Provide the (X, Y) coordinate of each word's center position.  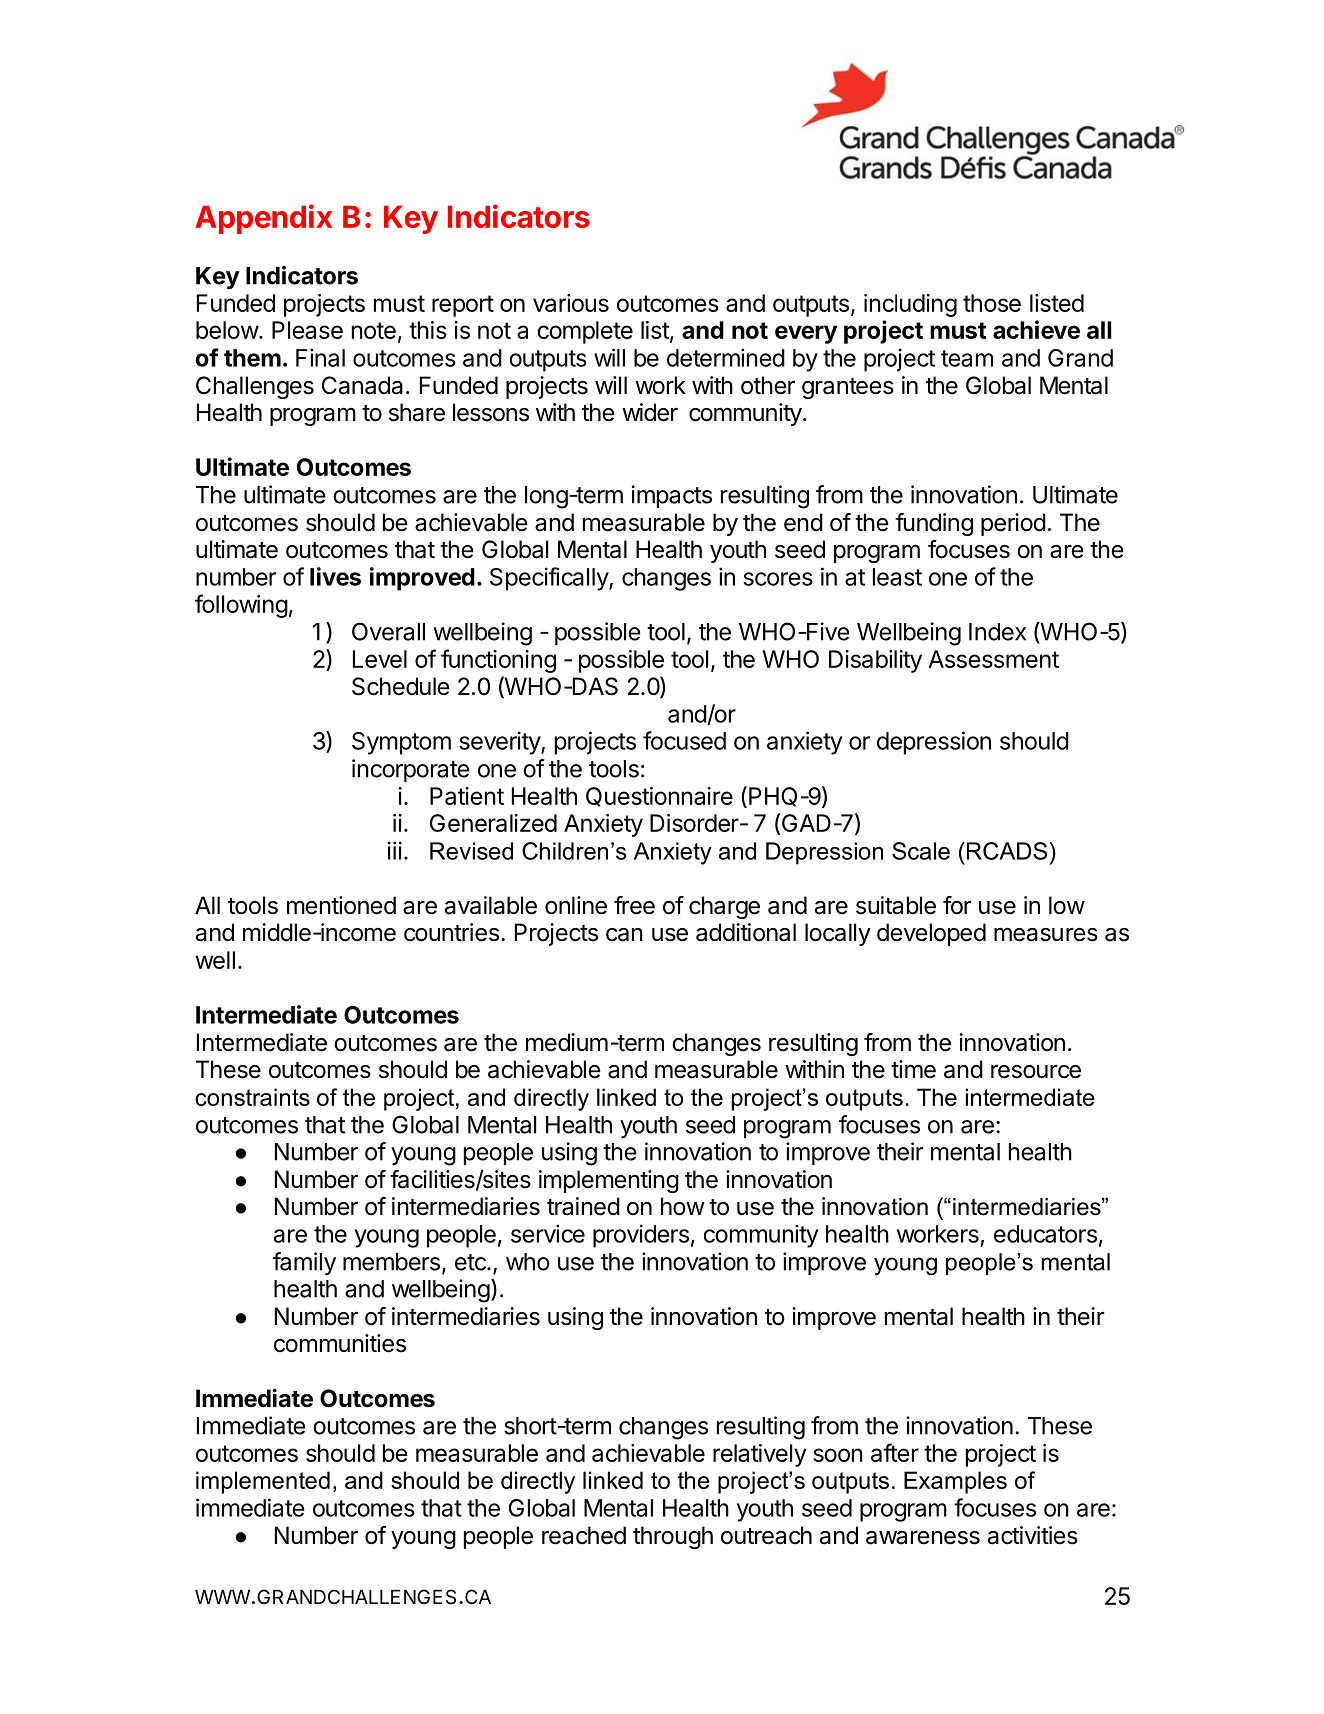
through (673, 1537)
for (957, 905)
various (571, 303)
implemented (263, 1482)
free (634, 905)
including (910, 305)
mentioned (341, 905)
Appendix (264, 219)
